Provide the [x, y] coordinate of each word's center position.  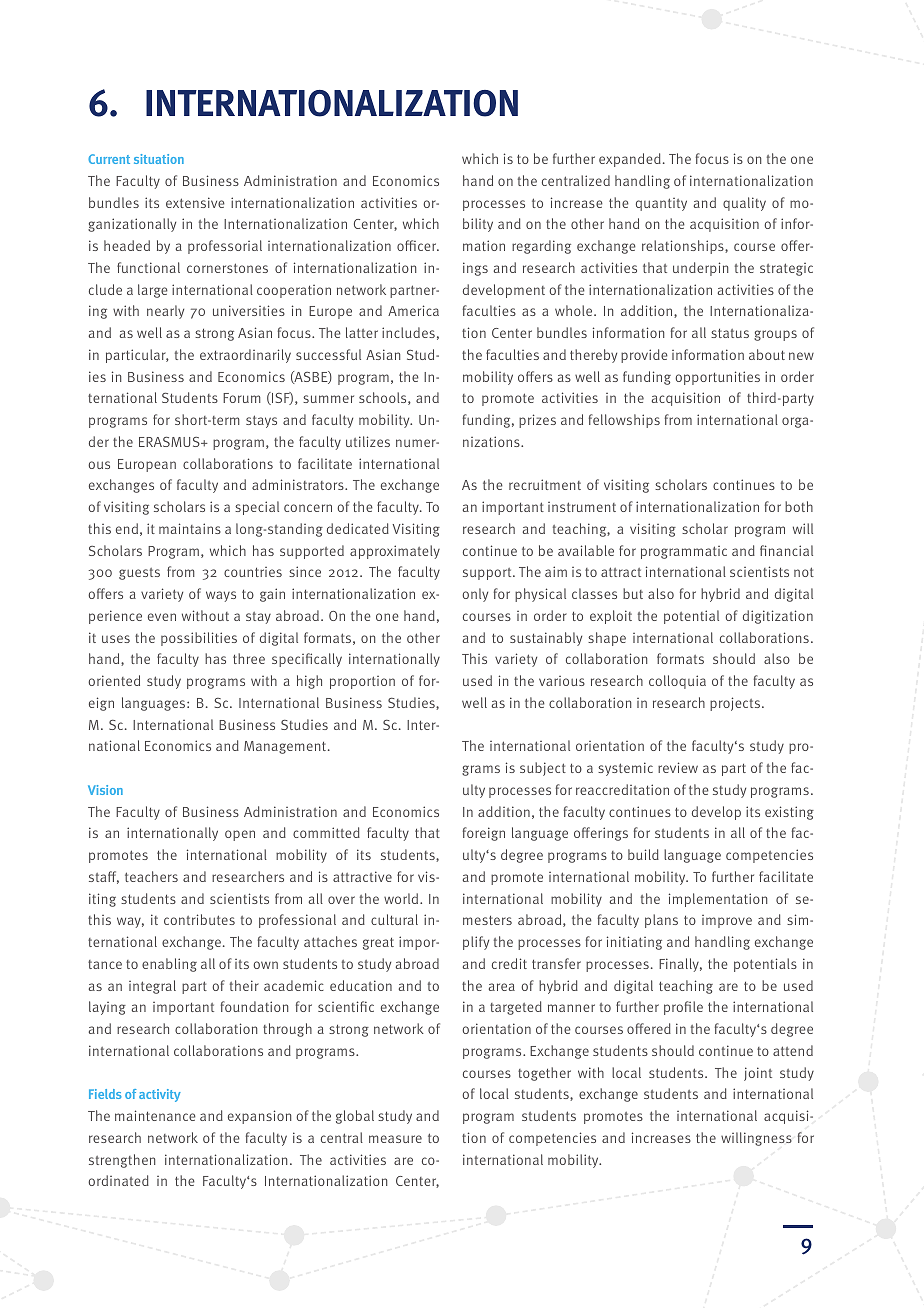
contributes [199, 919]
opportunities [717, 378]
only [475, 595]
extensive [195, 202]
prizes [537, 421]
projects [736, 704]
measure [395, 1139]
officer [418, 245]
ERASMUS [170, 441]
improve [727, 921]
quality [744, 204]
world [402, 898]
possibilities [199, 639]
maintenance [155, 1115]
